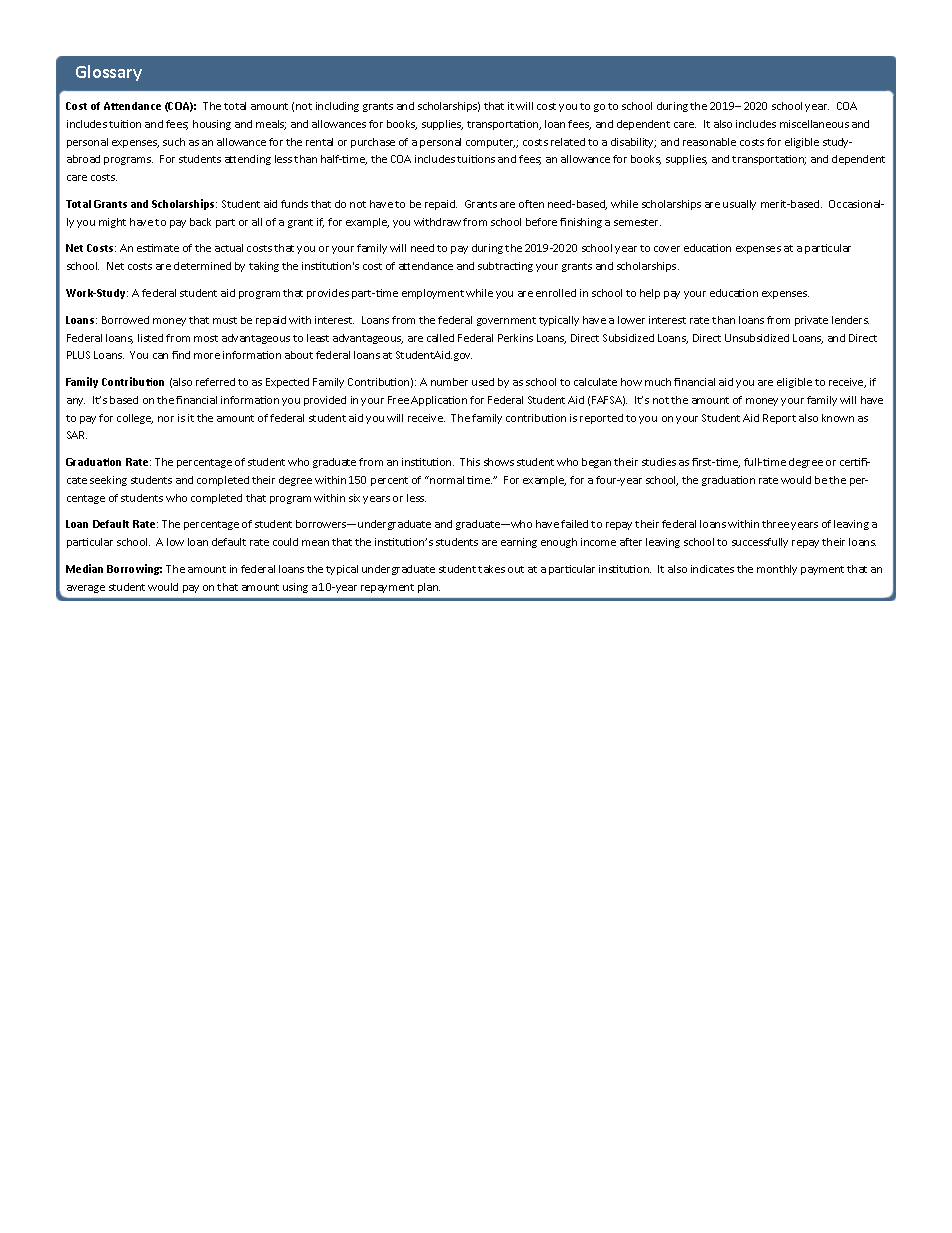 This page has width=952, height=1233. I want to click on private, so click(811, 321).
